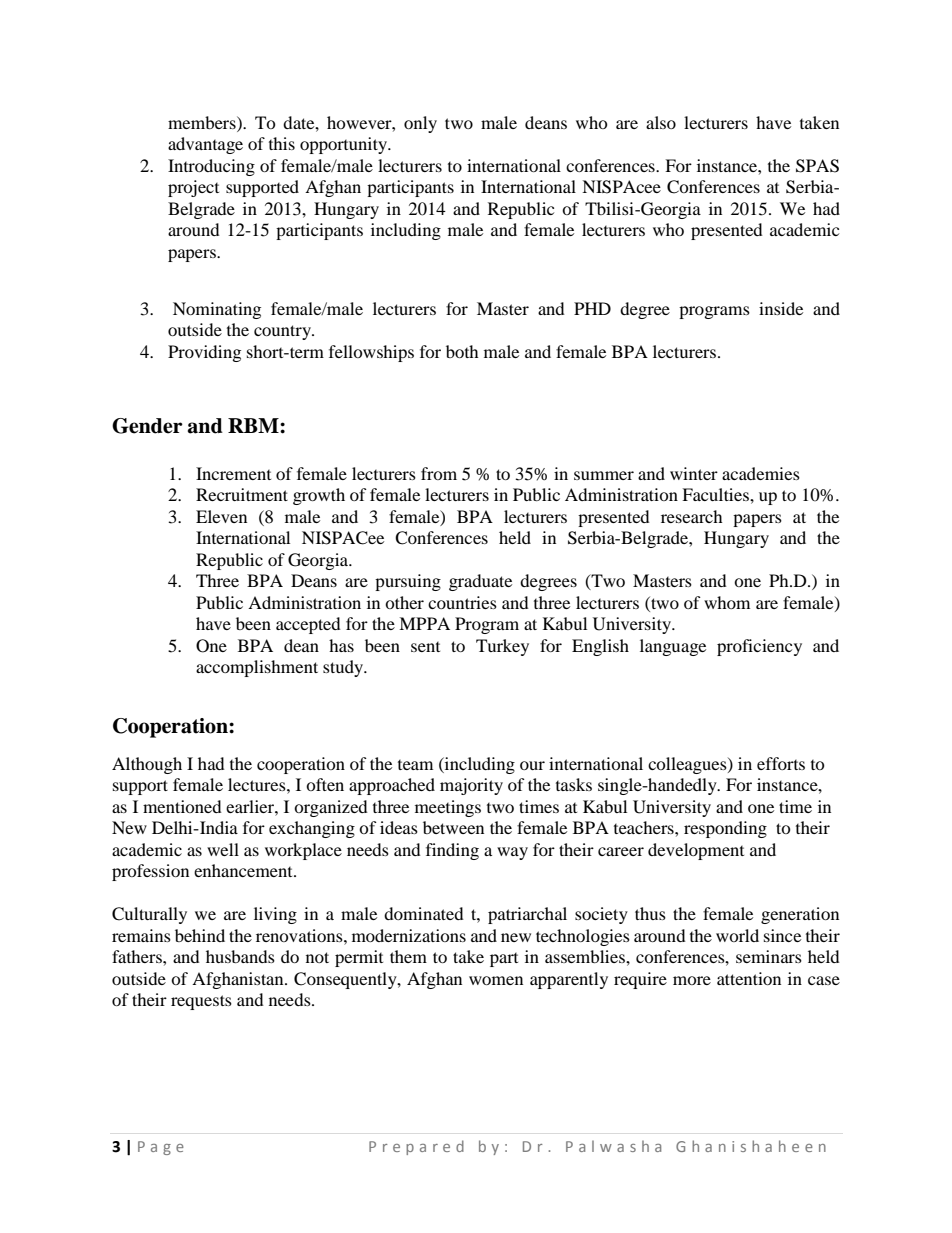 This screenshot has width=952, height=1233. What do you see at coordinates (480, 582) in the screenshot?
I see `graduate` at bounding box center [480, 582].
